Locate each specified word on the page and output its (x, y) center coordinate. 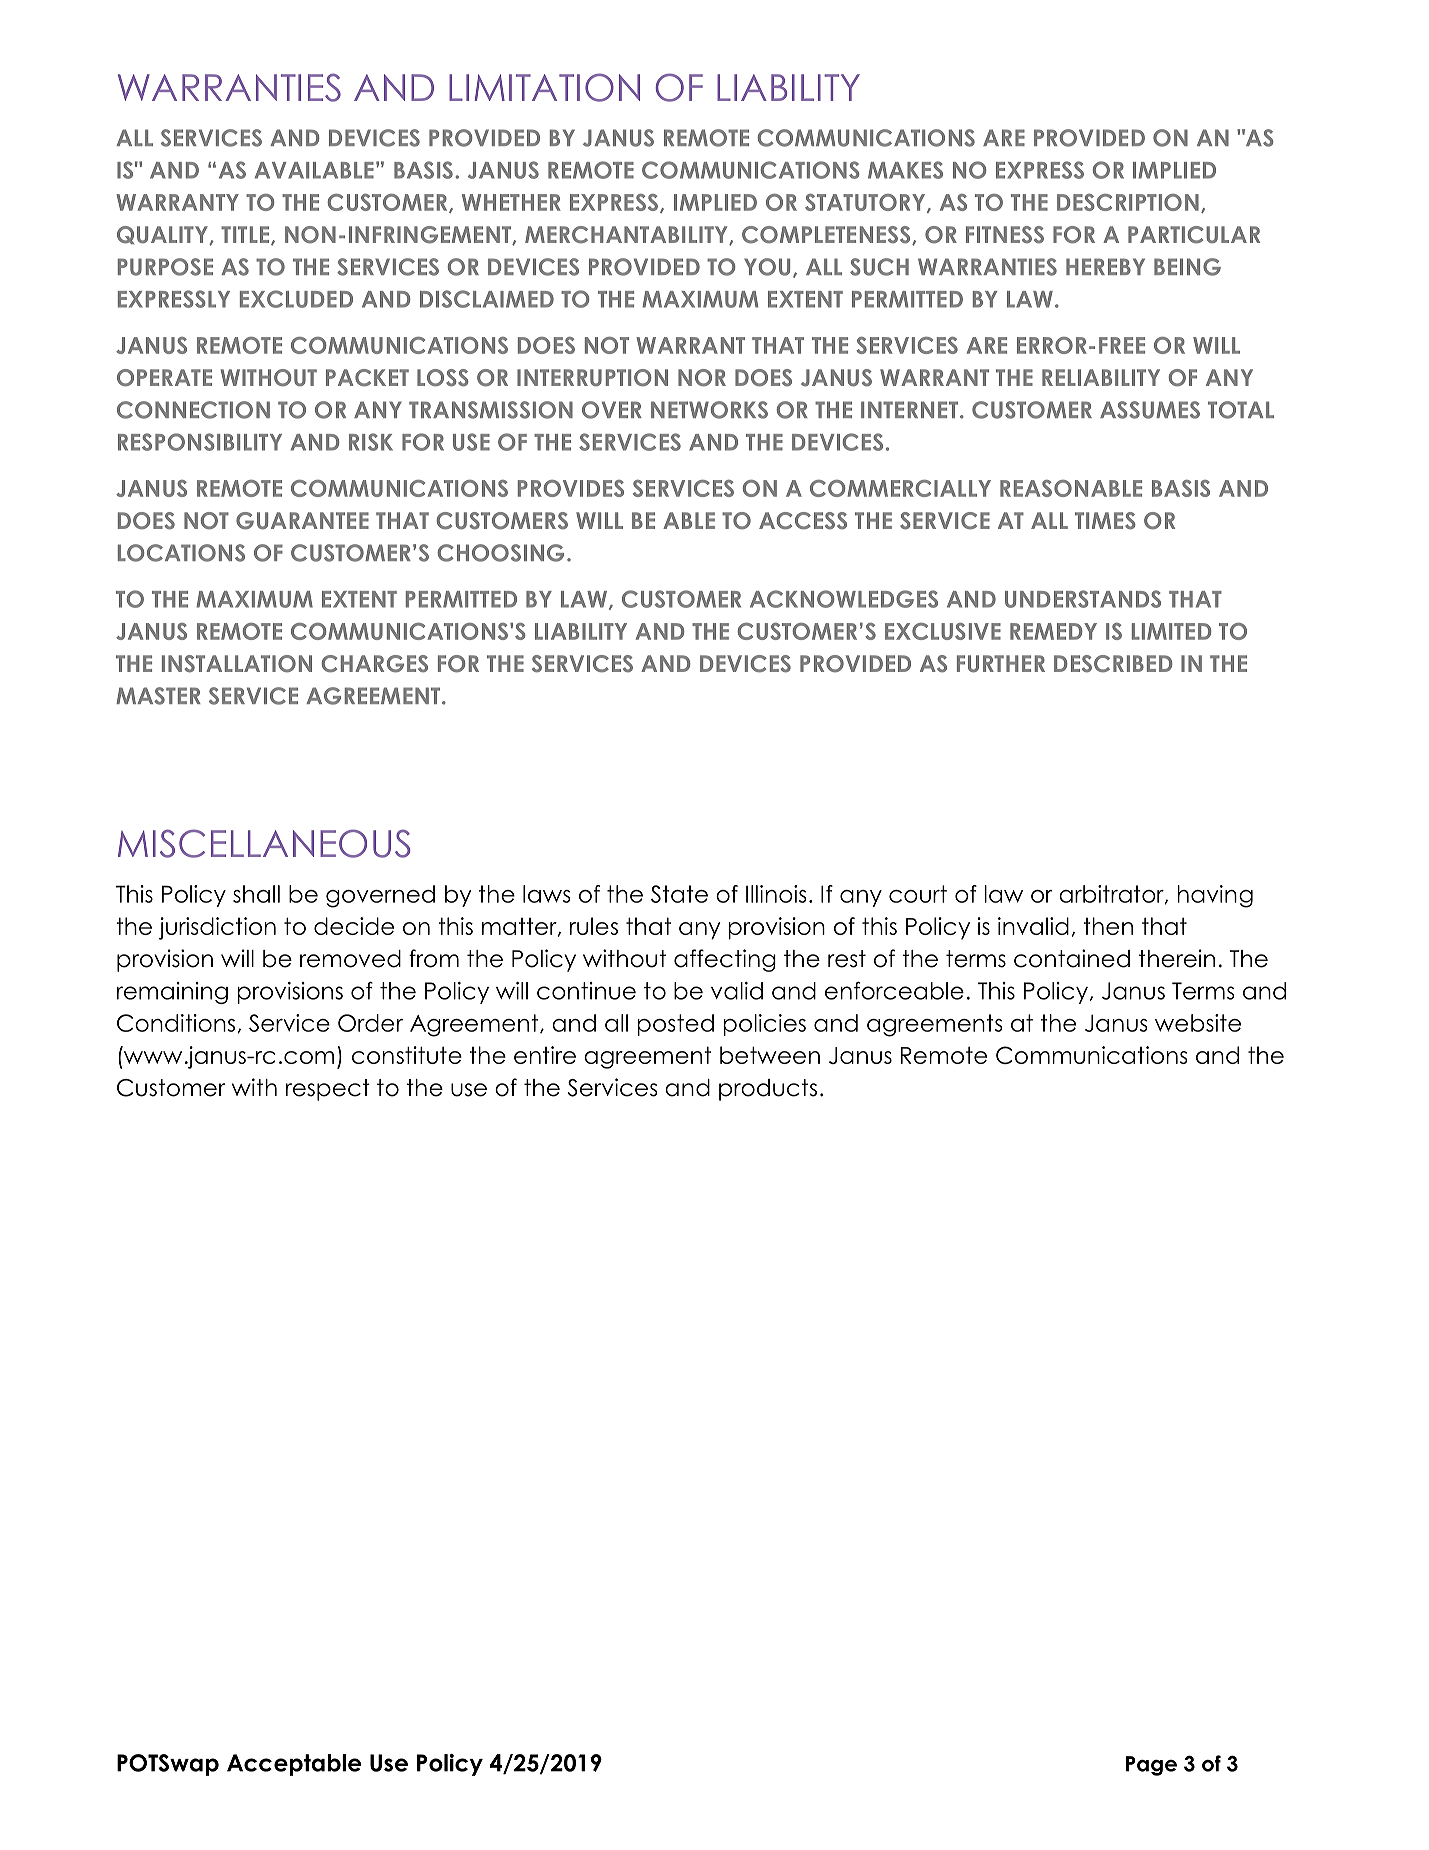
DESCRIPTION (1128, 202)
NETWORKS (709, 410)
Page (1151, 1766)
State (679, 894)
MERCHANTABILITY (627, 235)
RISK (371, 442)
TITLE (246, 235)
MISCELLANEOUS (264, 843)
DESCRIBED (1113, 664)
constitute (407, 1055)
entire (545, 1055)
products (768, 1090)
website (1198, 1023)
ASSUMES (1150, 410)
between (770, 1055)
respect (328, 1090)
